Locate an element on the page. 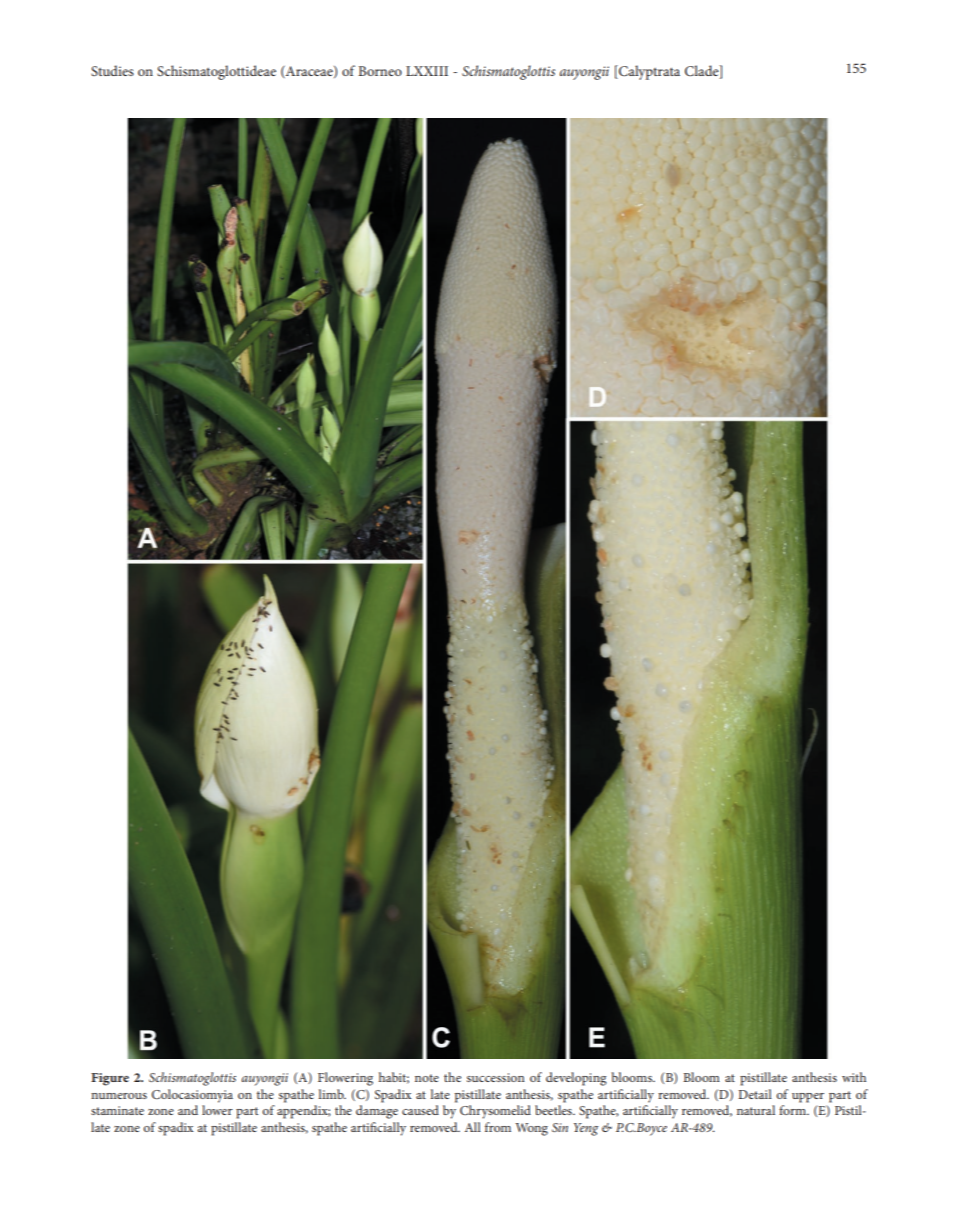 The image size is (958, 1232). staminate is located at coordinates (117, 1110).
